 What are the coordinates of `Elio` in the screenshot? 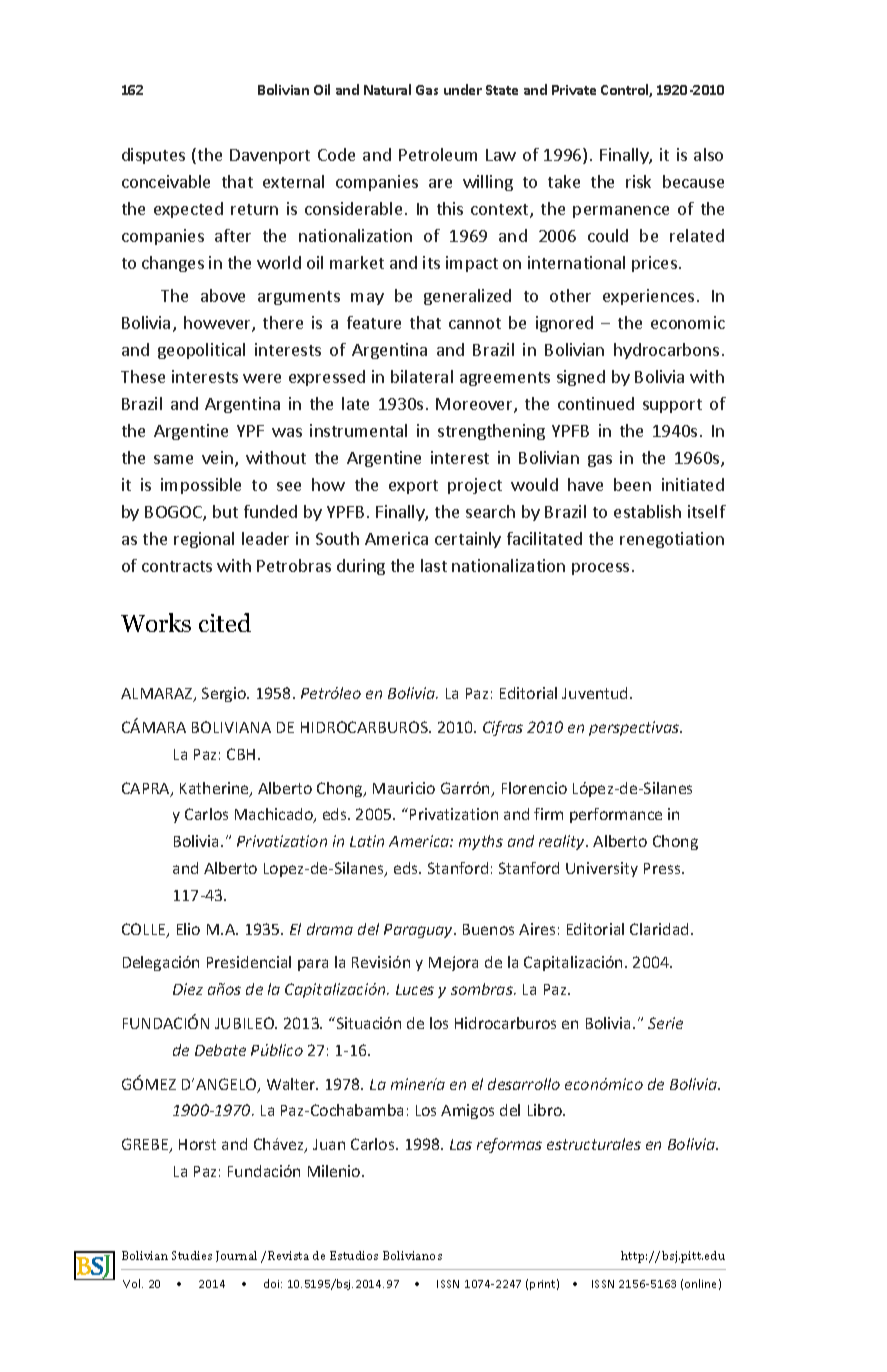 It's located at (188, 929).
